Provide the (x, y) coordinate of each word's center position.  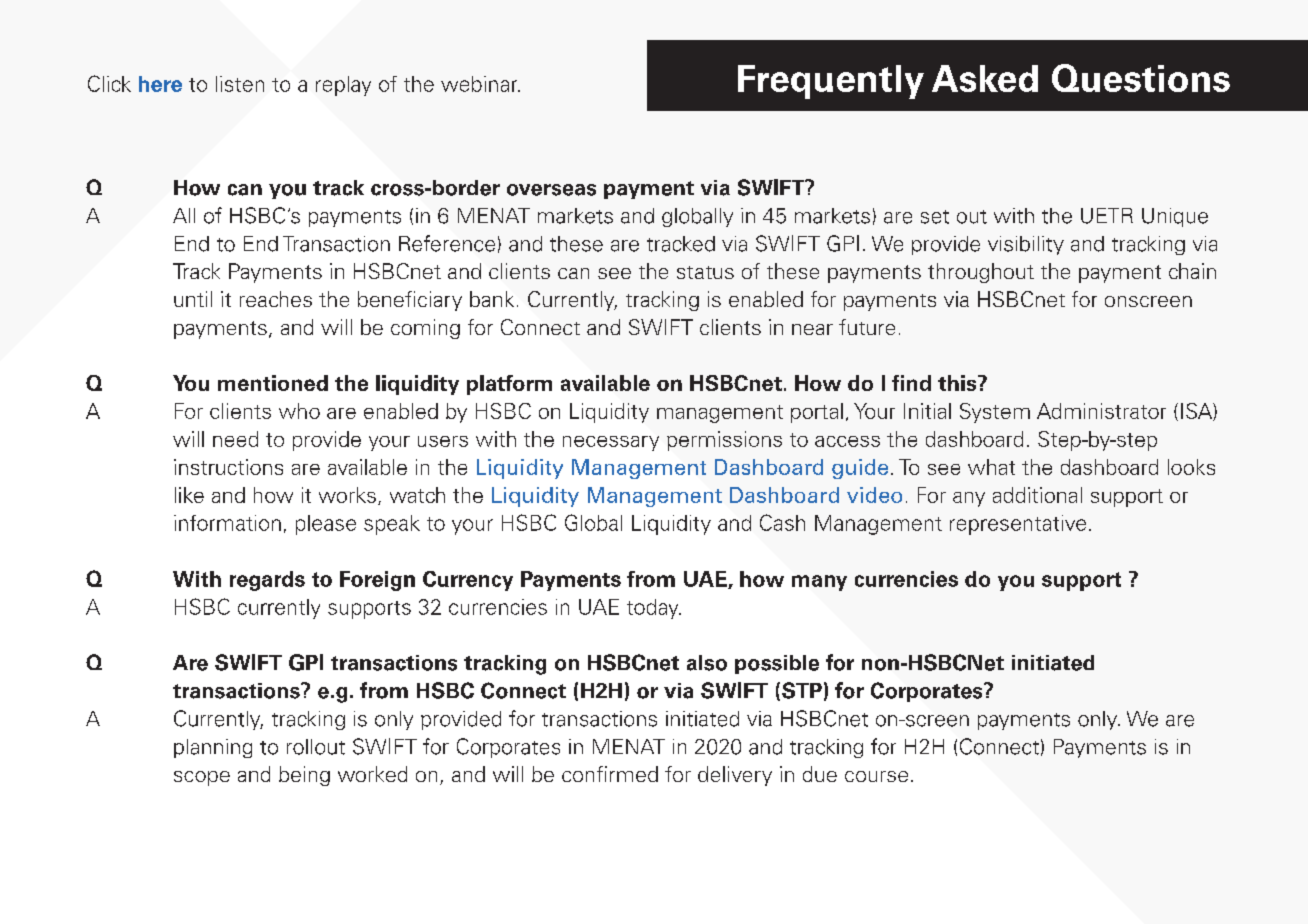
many (819, 583)
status (705, 272)
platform (509, 385)
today (654, 609)
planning (213, 748)
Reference (447, 243)
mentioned (273, 383)
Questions (1141, 78)
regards (267, 581)
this (958, 383)
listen (240, 84)
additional (1037, 495)
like (189, 495)
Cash (782, 522)
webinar (480, 84)
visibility (1026, 245)
